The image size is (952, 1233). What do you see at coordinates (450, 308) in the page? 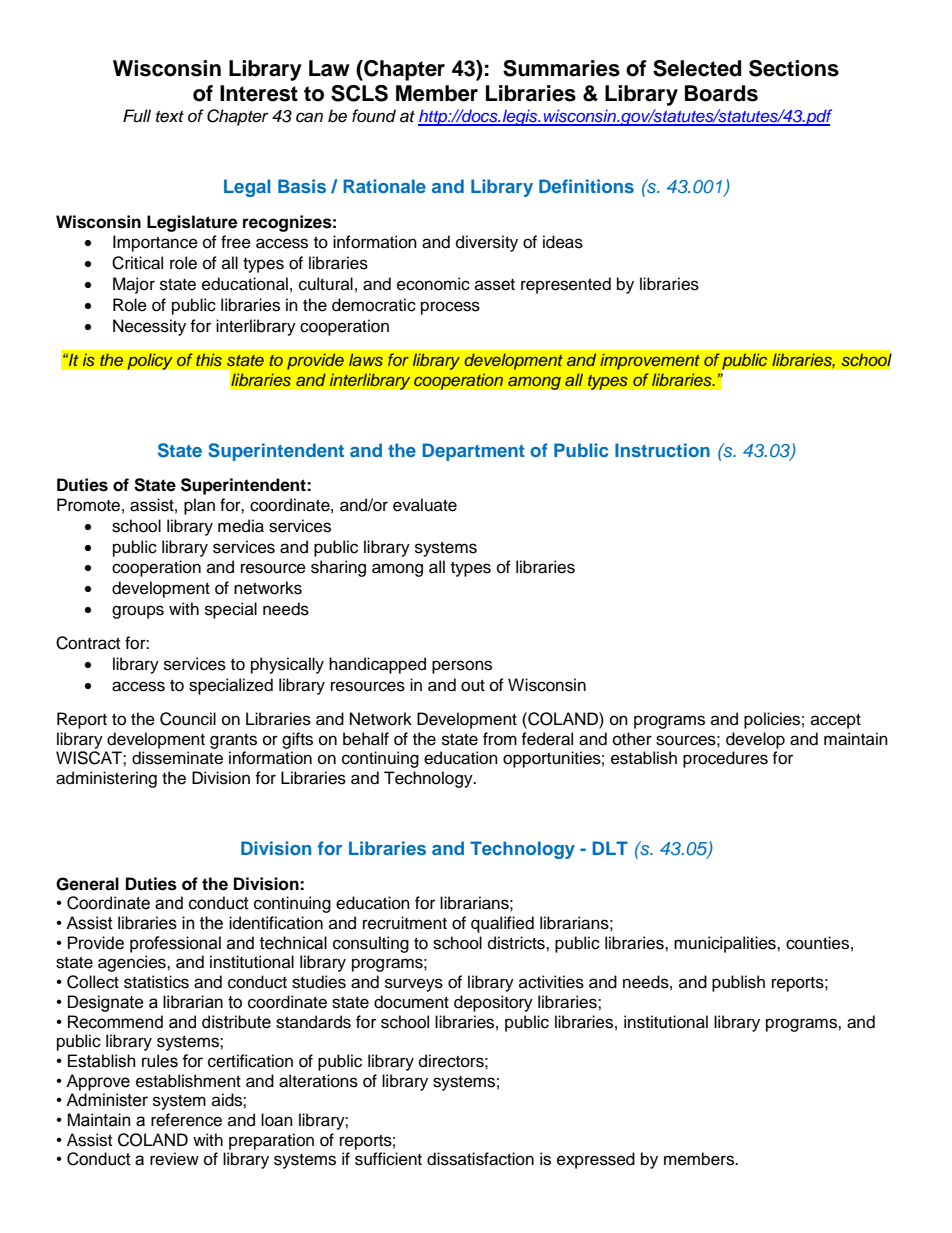
I see `process` at bounding box center [450, 308].
